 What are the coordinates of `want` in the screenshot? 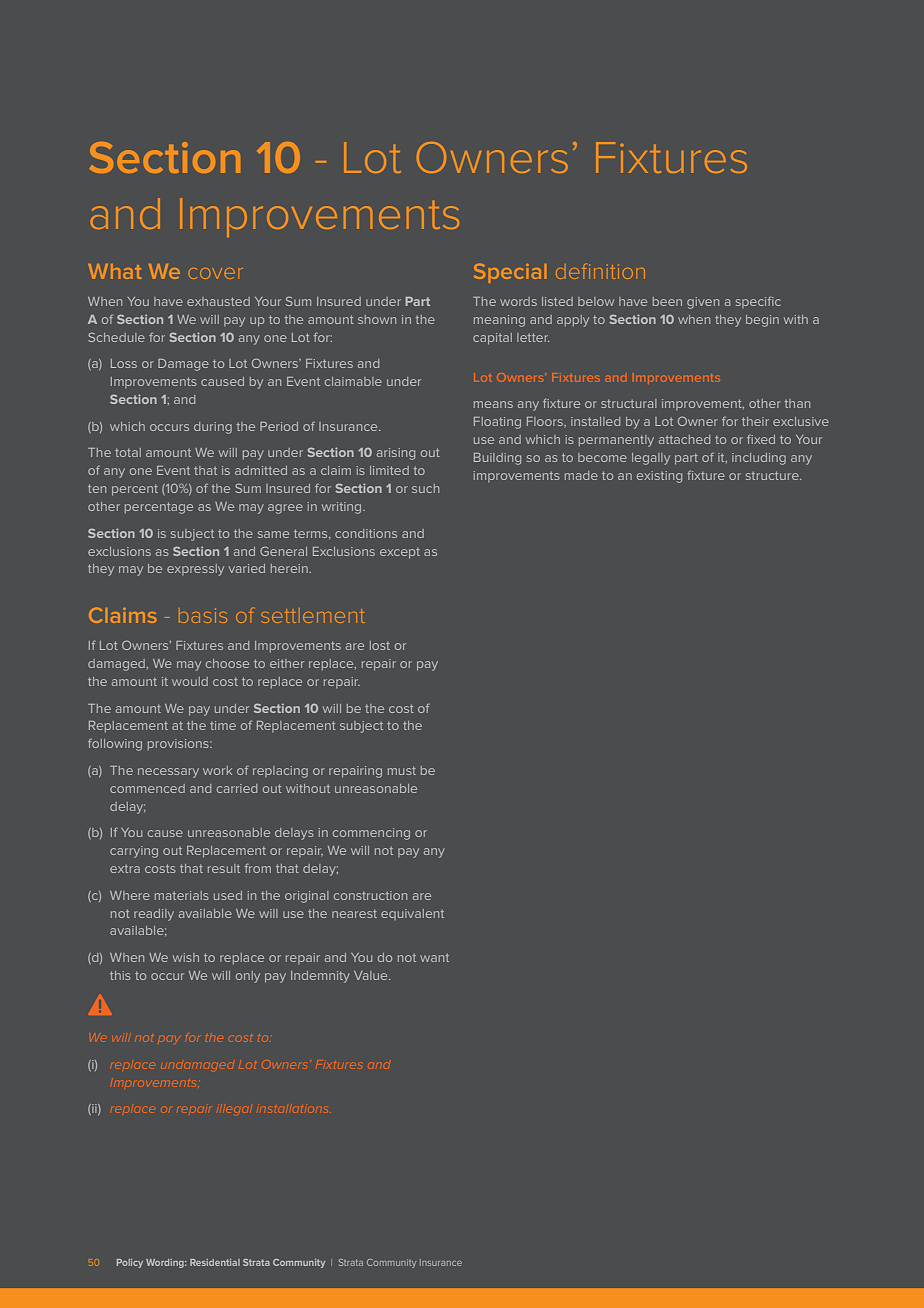 It's located at (434, 958).
